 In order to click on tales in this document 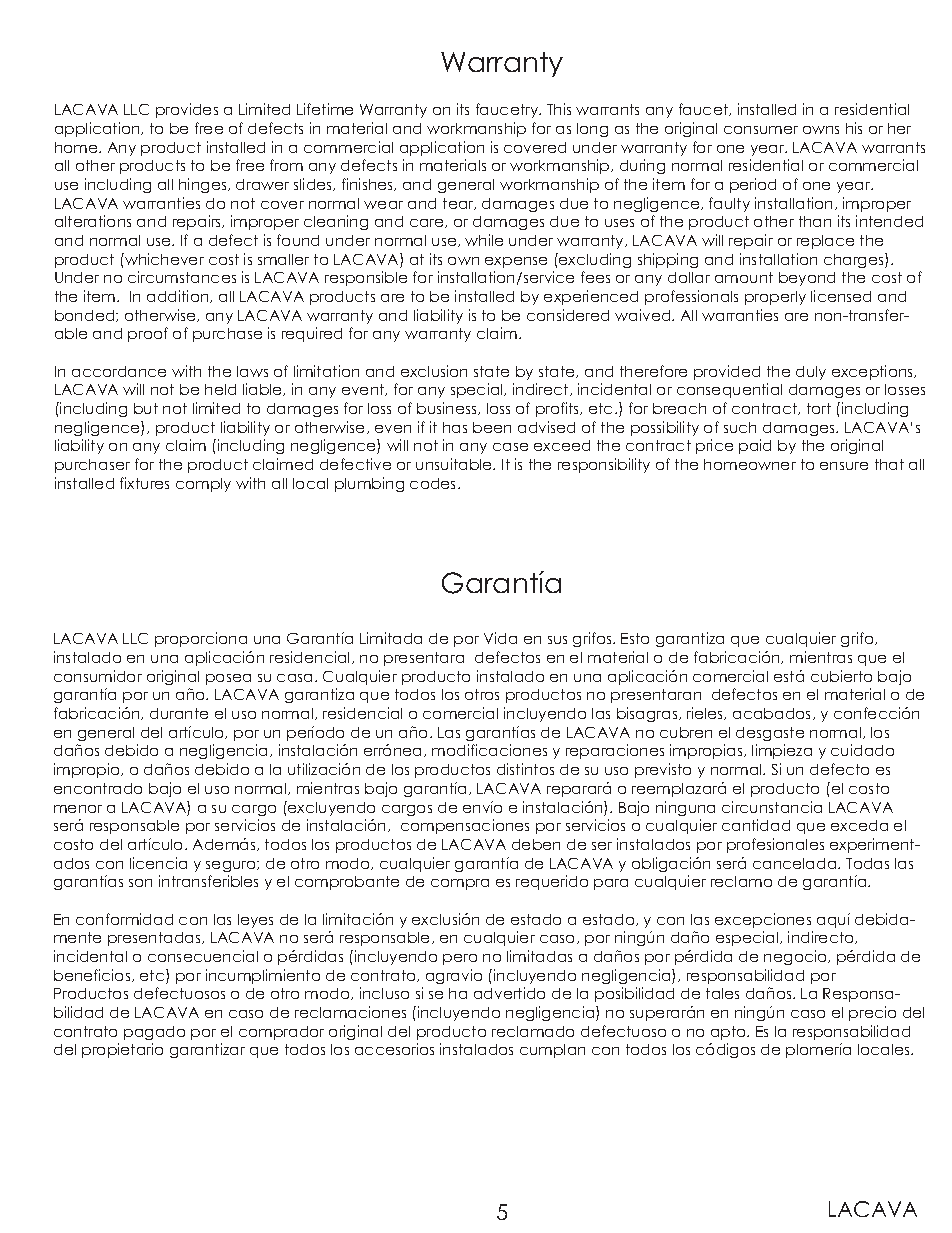, I will do `click(722, 993)`.
